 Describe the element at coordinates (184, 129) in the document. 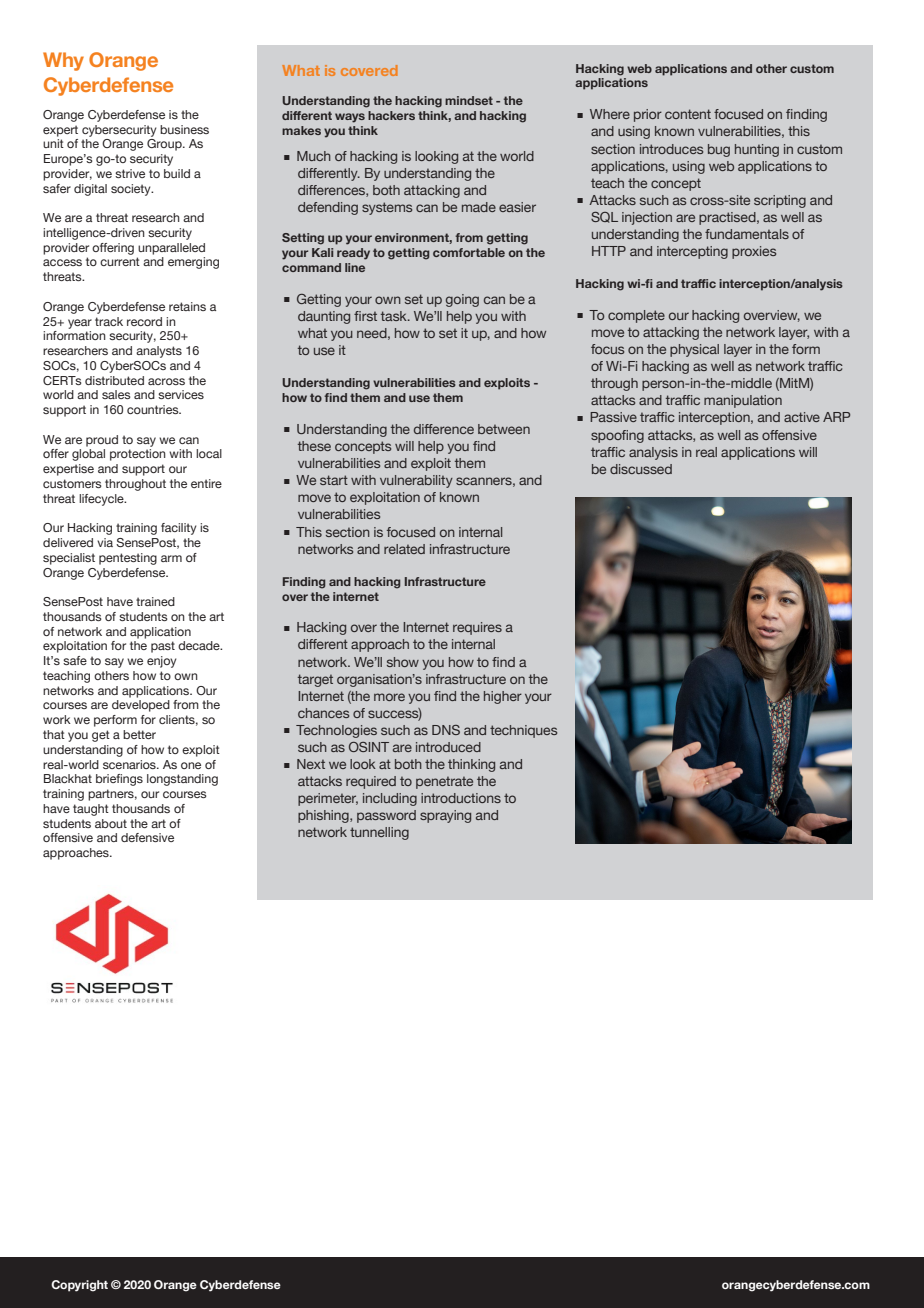

I see `business` at that location.
